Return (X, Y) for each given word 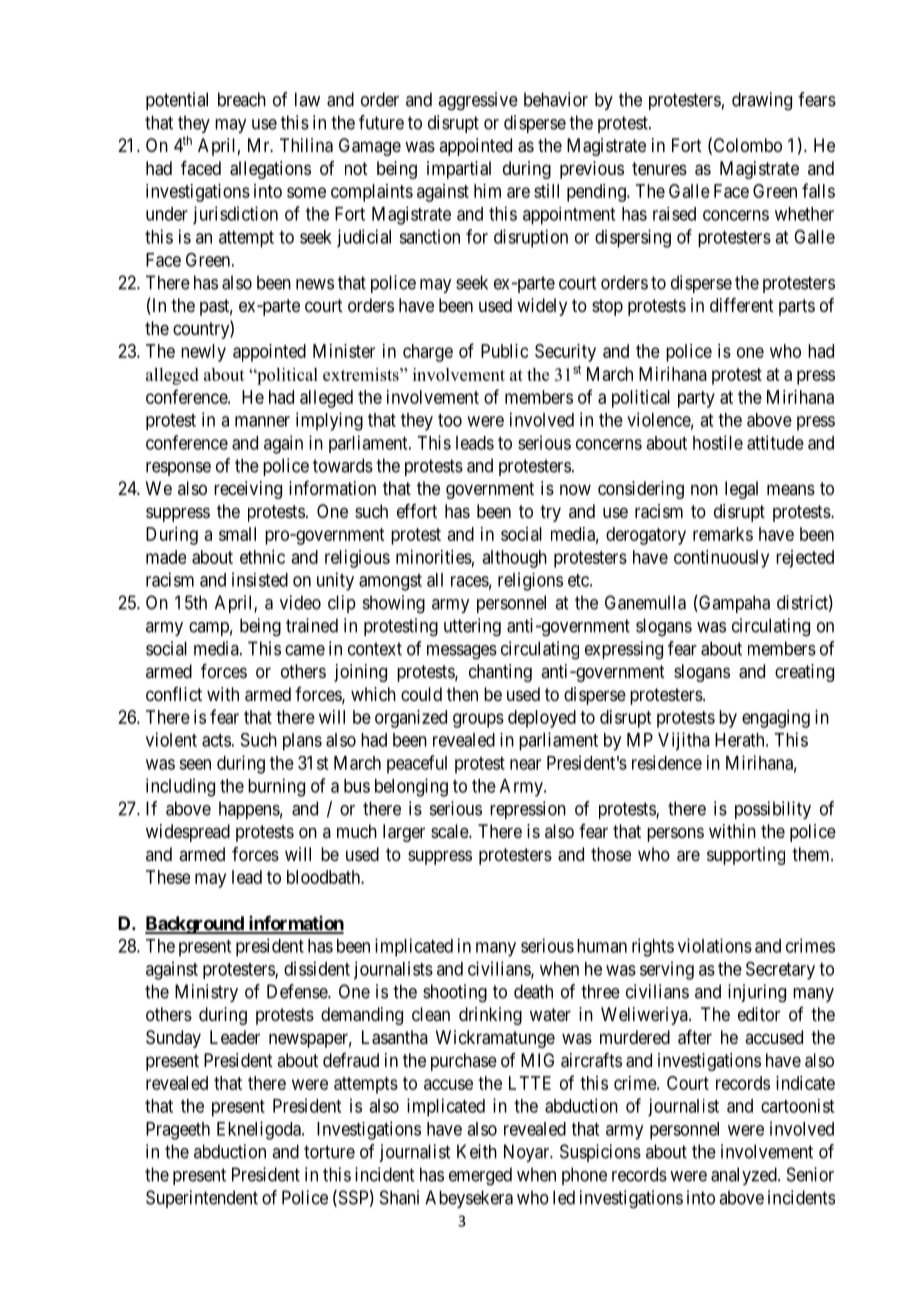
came (305, 650)
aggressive (478, 101)
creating (804, 673)
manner (262, 421)
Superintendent (202, 1199)
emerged (480, 1176)
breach (242, 99)
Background (195, 925)
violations (715, 945)
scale (450, 831)
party (696, 399)
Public (505, 351)
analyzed (745, 1176)
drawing (762, 101)
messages (462, 652)
